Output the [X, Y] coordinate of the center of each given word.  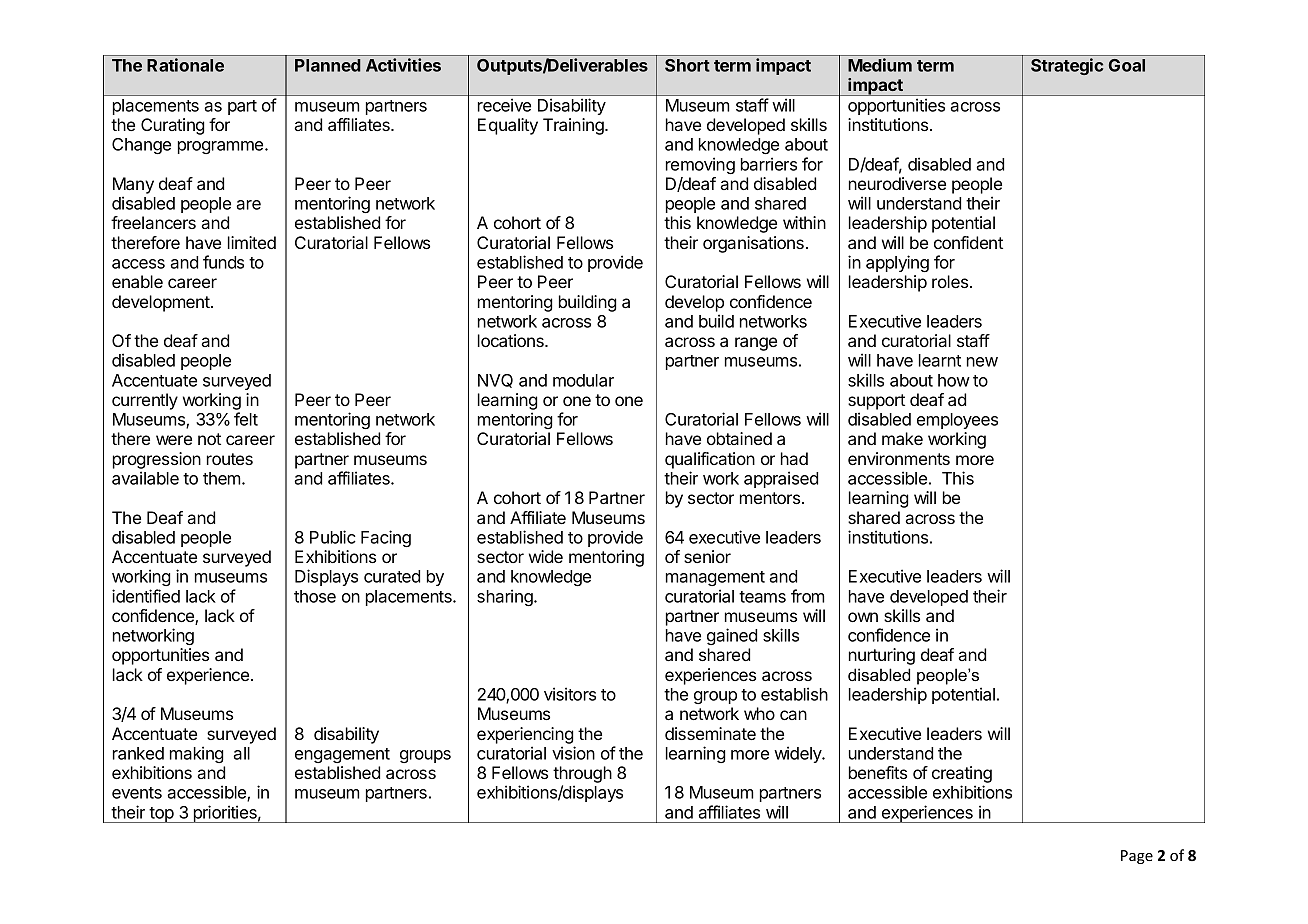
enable [137, 281]
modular [583, 380]
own [863, 617]
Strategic [1067, 66]
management [715, 578]
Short [687, 65]
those [315, 596]
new [982, 362]
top [162, 815]
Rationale [185, 65]
